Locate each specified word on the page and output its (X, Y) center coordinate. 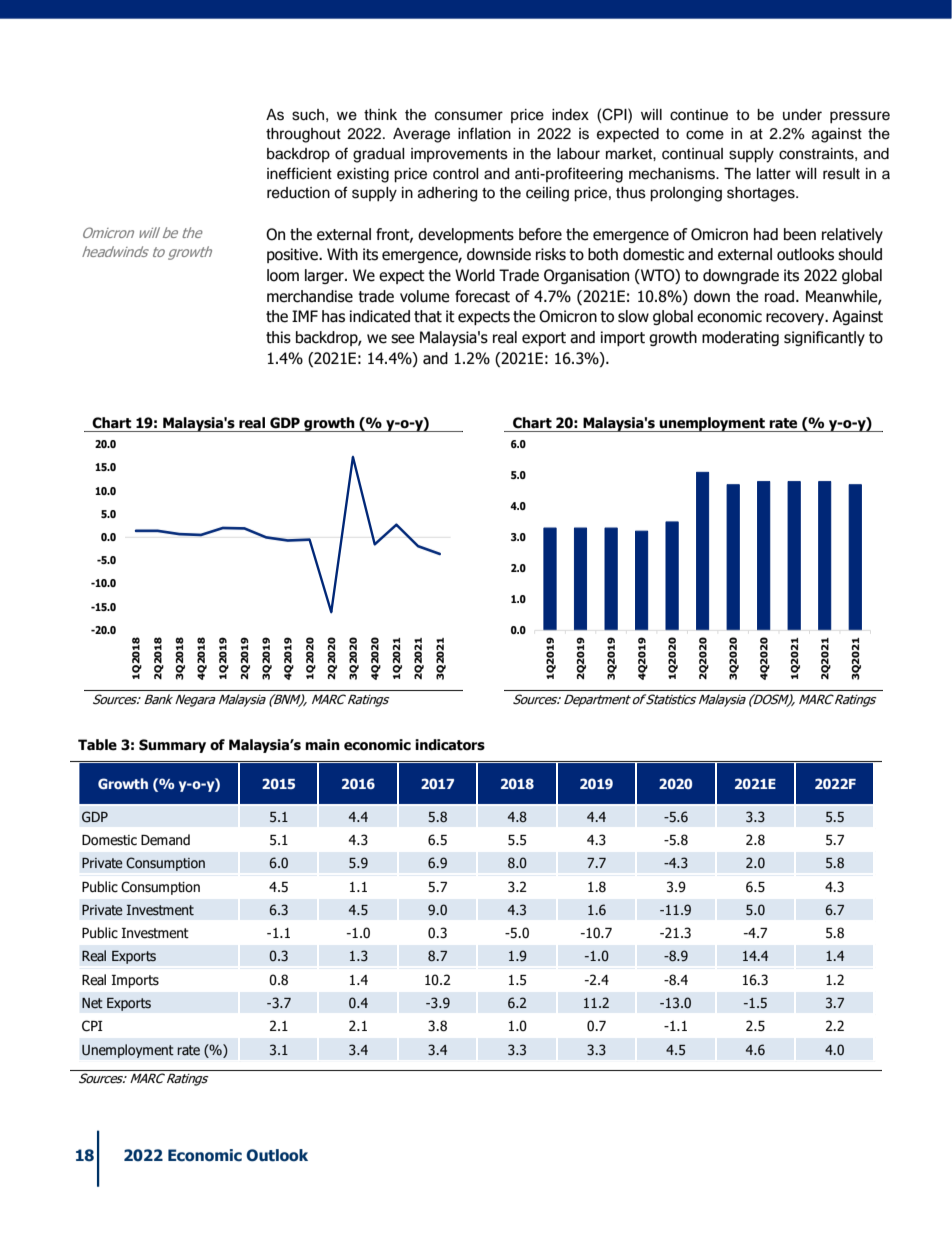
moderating (740, 338)
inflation (484, 133)
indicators (450, 745)
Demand (165, 840)
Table (97, 745)
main (322, 745)
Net (92, 1003)
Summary (172, 746)
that (428, 316)
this (278, 337)
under (802, 115)
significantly (824, 338)
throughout (303, 135)
